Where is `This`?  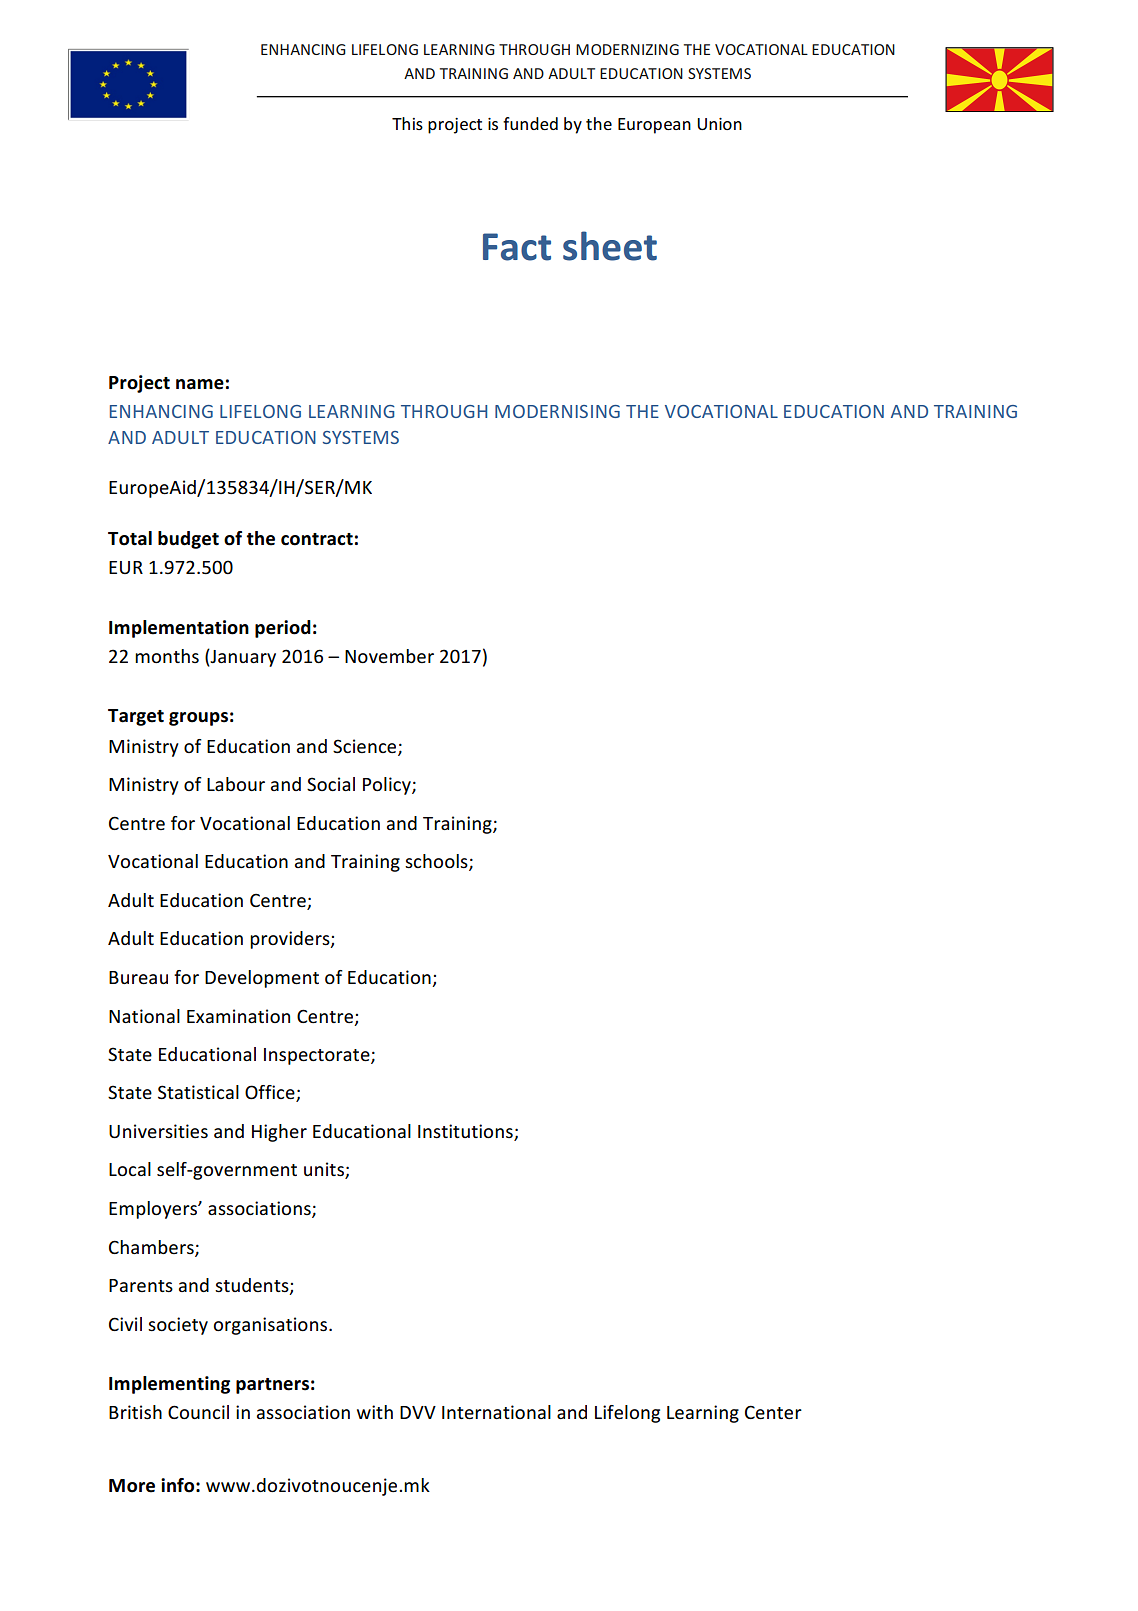 This is located at coordinates (407, 123).
